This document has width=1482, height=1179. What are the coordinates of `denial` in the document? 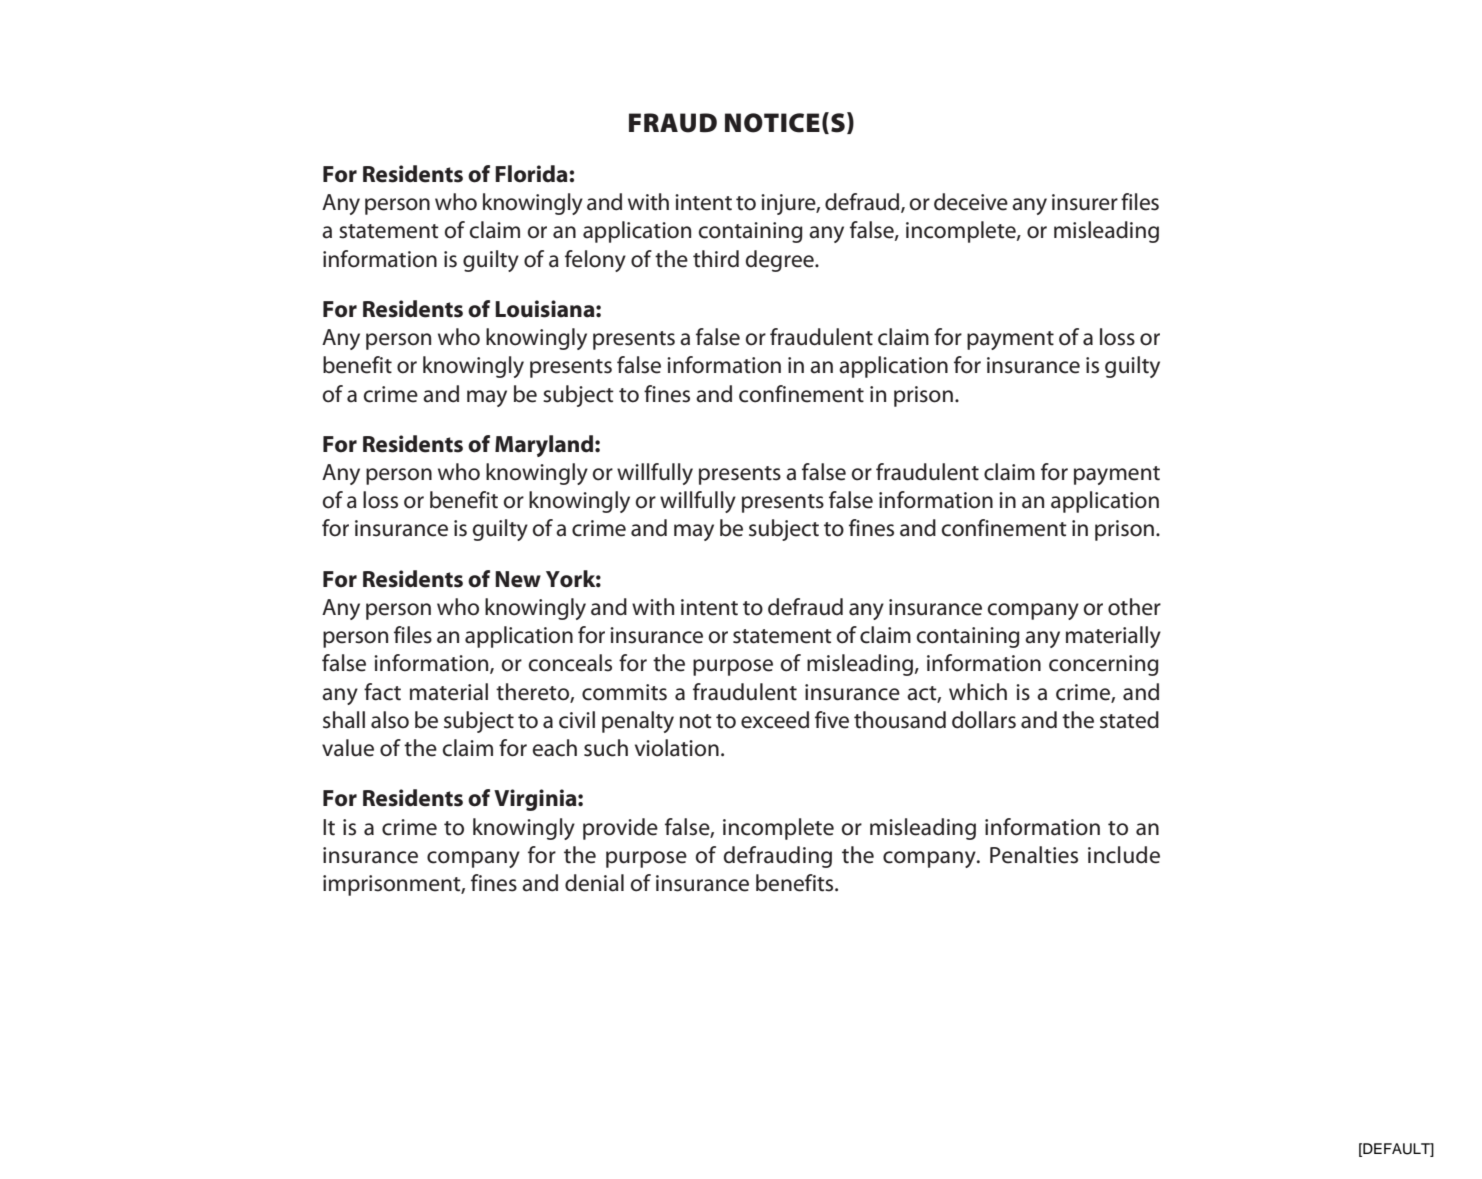 It's located at (594, 883).
